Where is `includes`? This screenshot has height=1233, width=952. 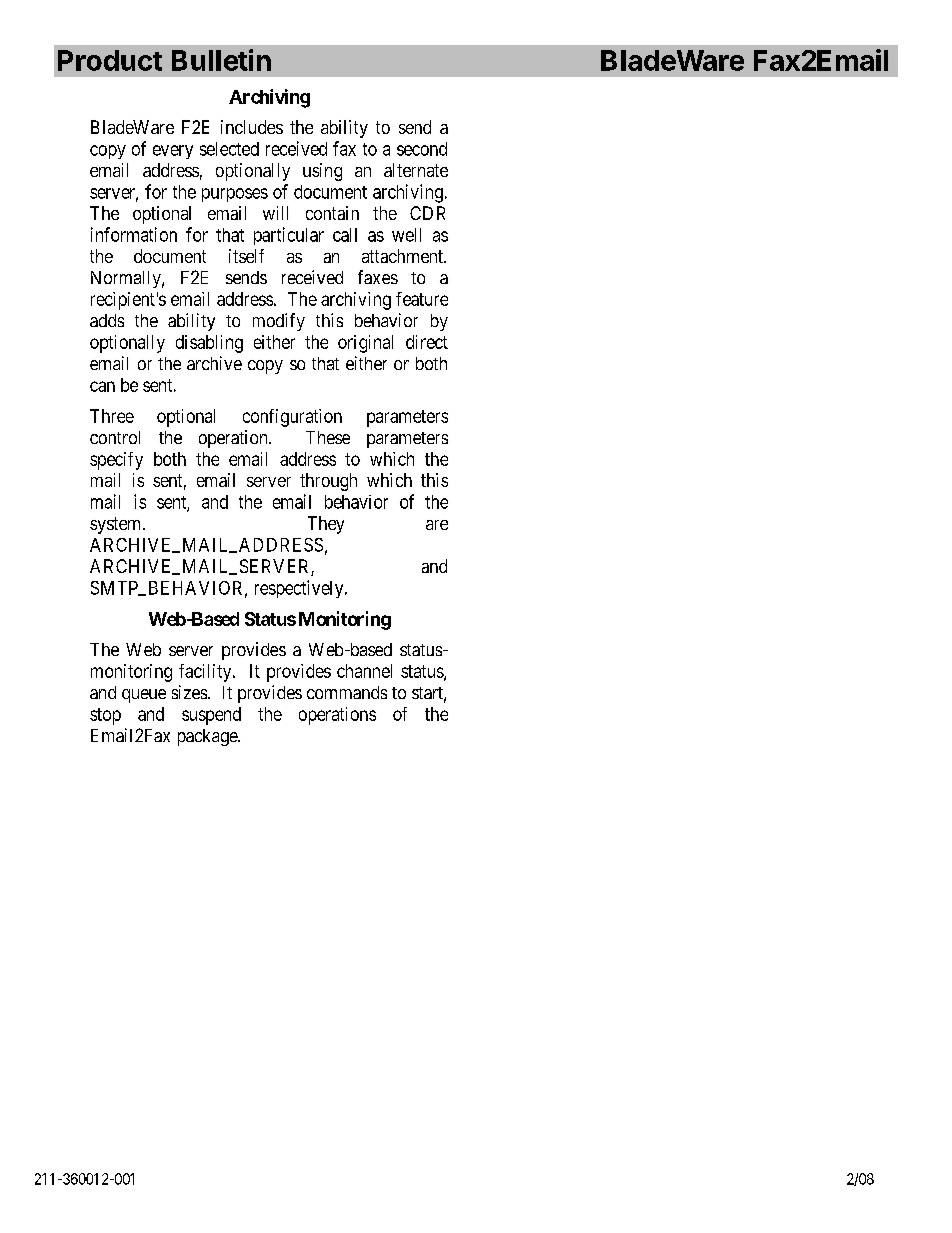
includes is located at coordinates (252, 127).
